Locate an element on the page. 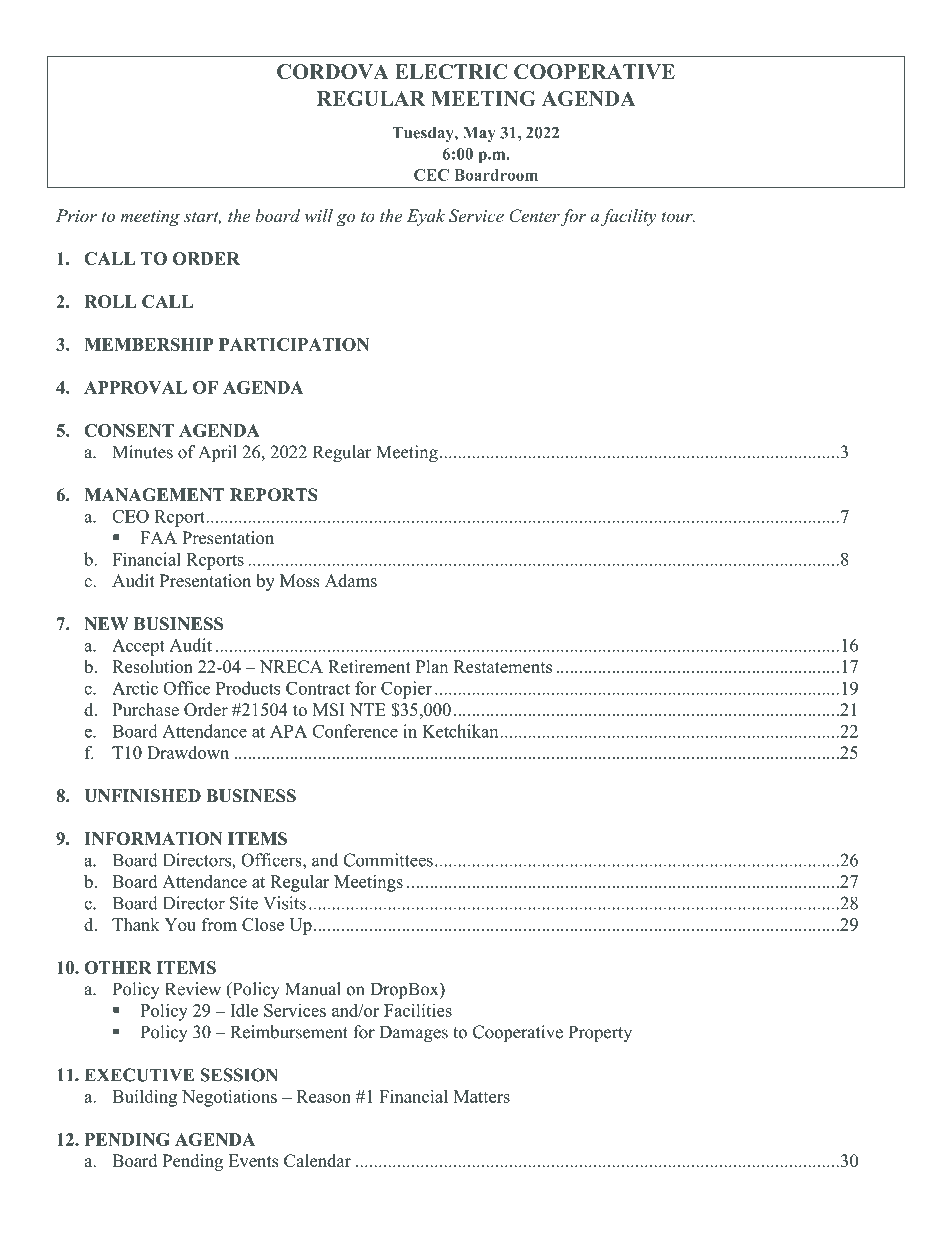 Image resolution: width=952 pixels, height=1233 pixels. Plan is located at coordinates (432, 666).
